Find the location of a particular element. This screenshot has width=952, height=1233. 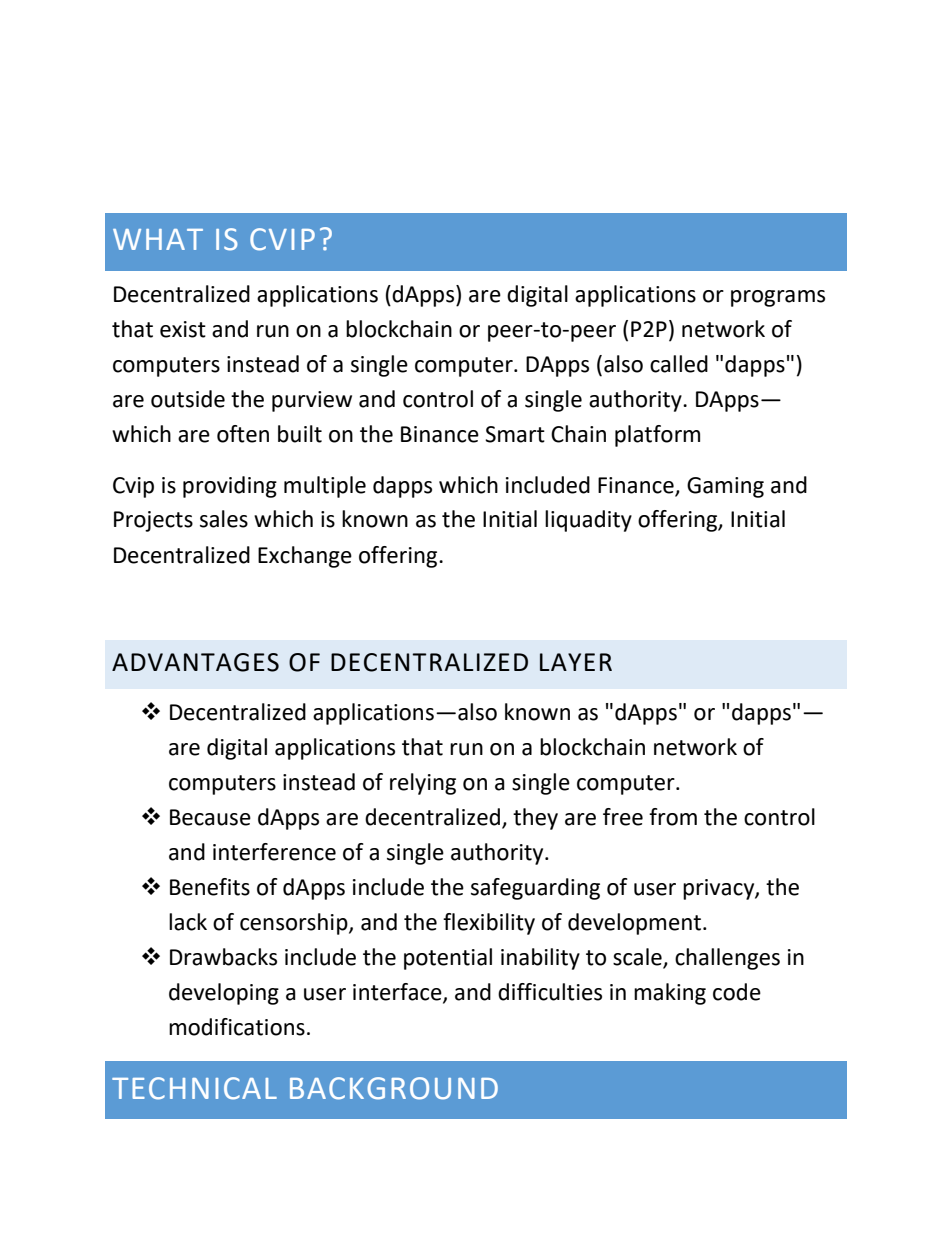

Benefits is located at coordinates (210, 887).
